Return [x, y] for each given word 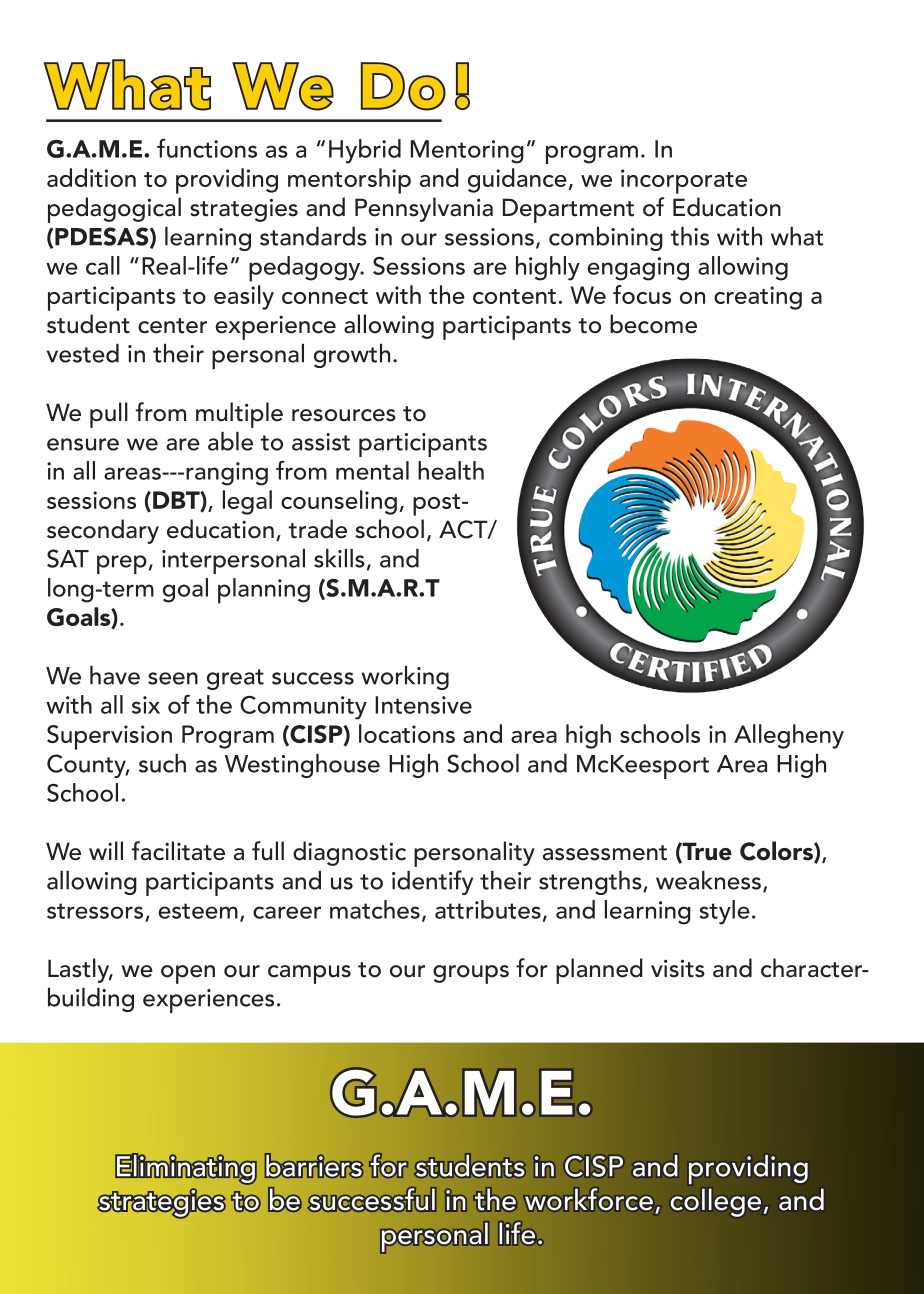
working [405, 678]
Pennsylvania [424, 209]
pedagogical [114, 210]
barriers [314, 1165]
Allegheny [789, 736]
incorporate [684, 181]
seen [173, 678]
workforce [589, 1199]
